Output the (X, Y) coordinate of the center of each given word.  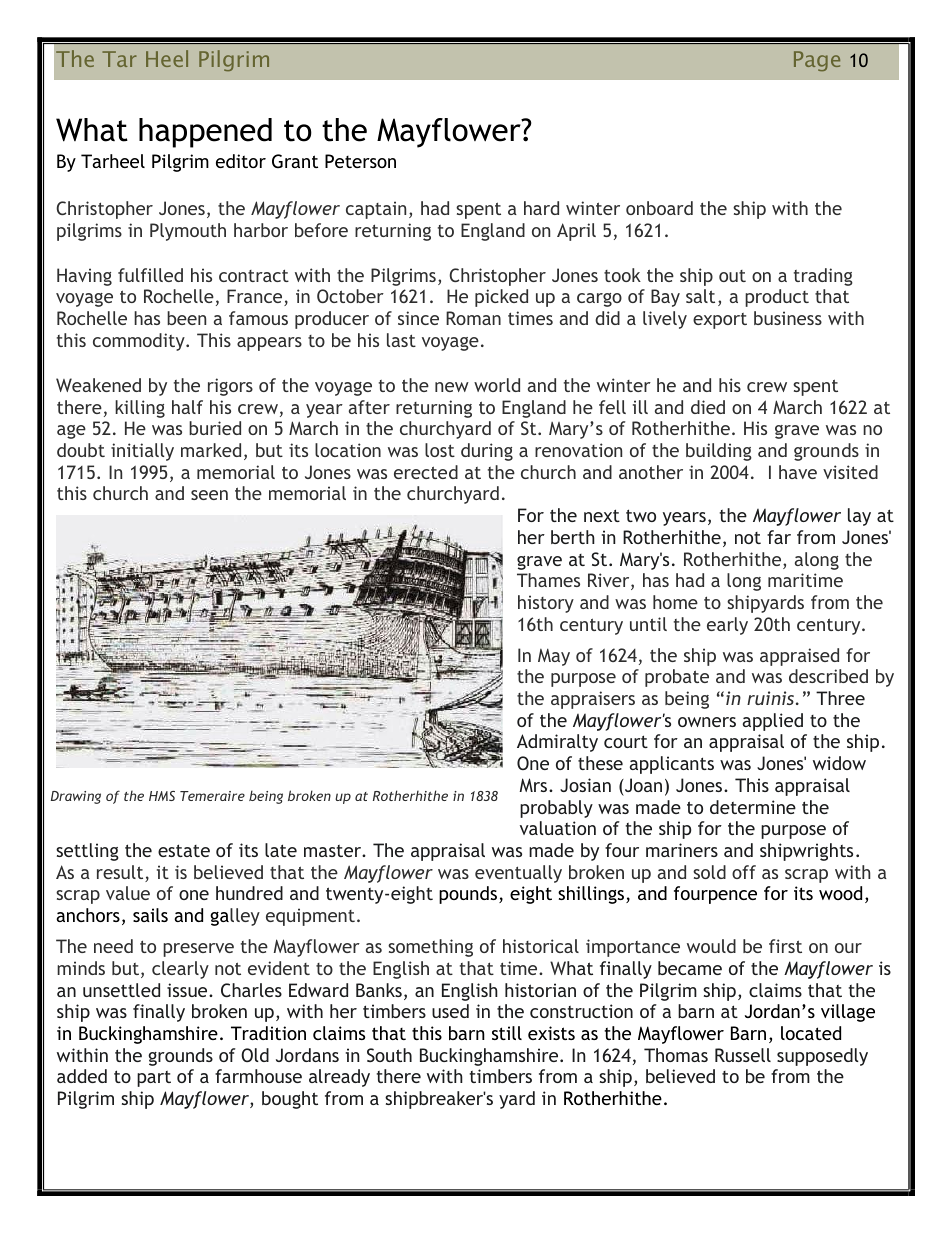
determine (753, 807)
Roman (473, 318)
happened (205, 133)
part (154, 1079)
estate (184, 850)
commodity (140, 342)
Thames (548, 580)
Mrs (534, 785)
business (788, 318)
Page (817, 61)
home (675, 602)
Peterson (360, 161)
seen (209, 495)
